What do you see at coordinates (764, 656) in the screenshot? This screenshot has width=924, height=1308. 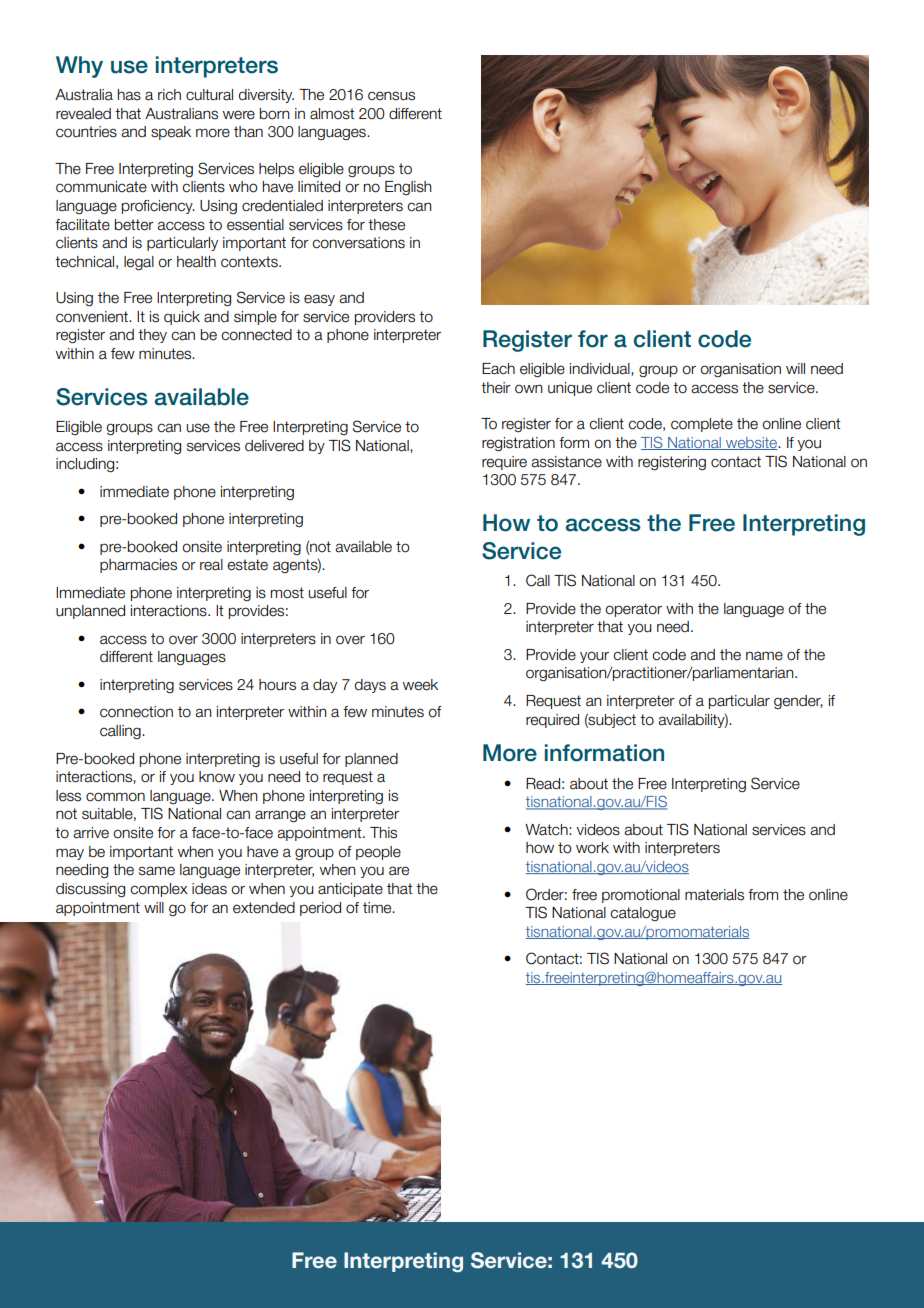 I see `name` at bounding box center [764, 656].
